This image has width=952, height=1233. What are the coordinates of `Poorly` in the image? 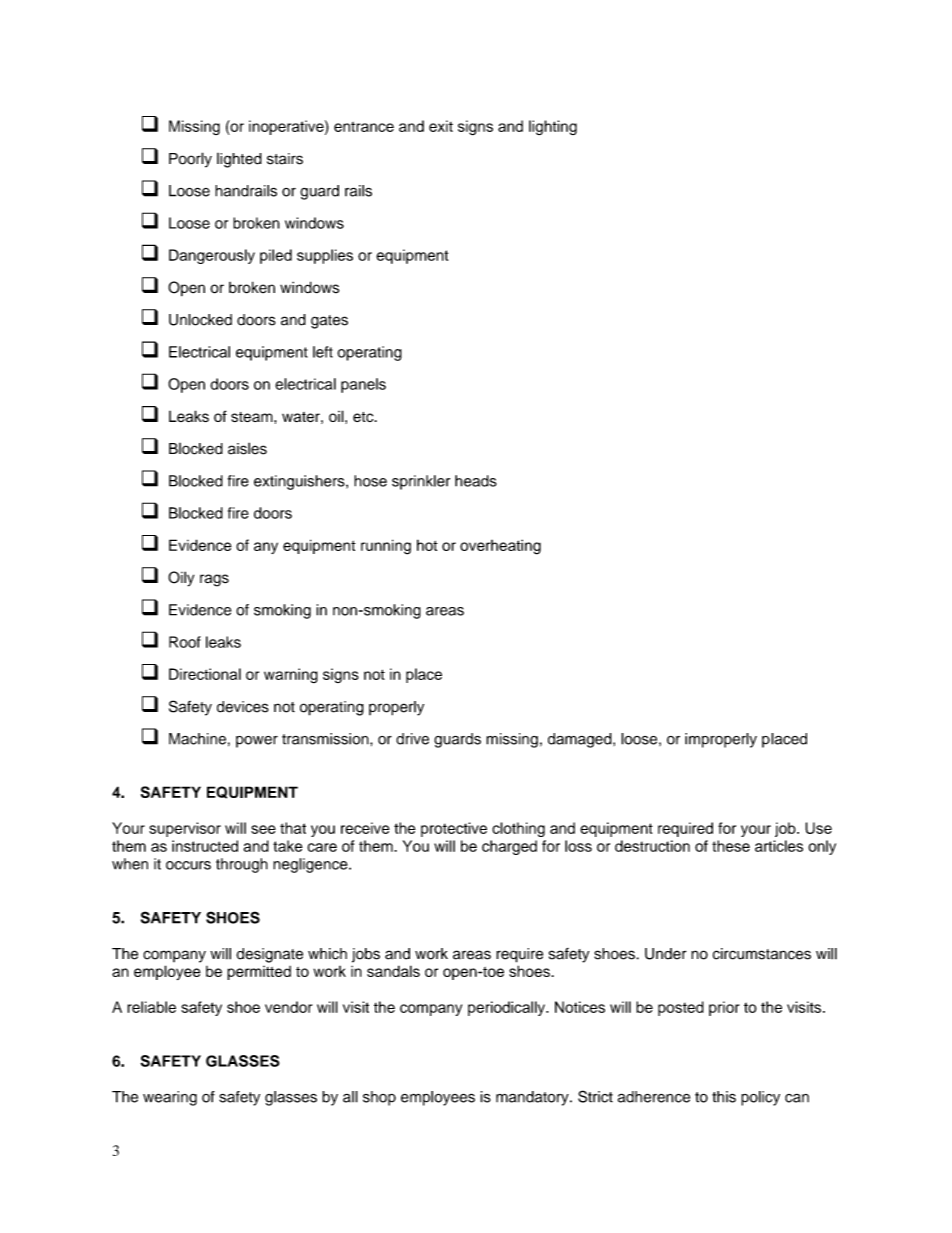 It's located at (190, 160).
